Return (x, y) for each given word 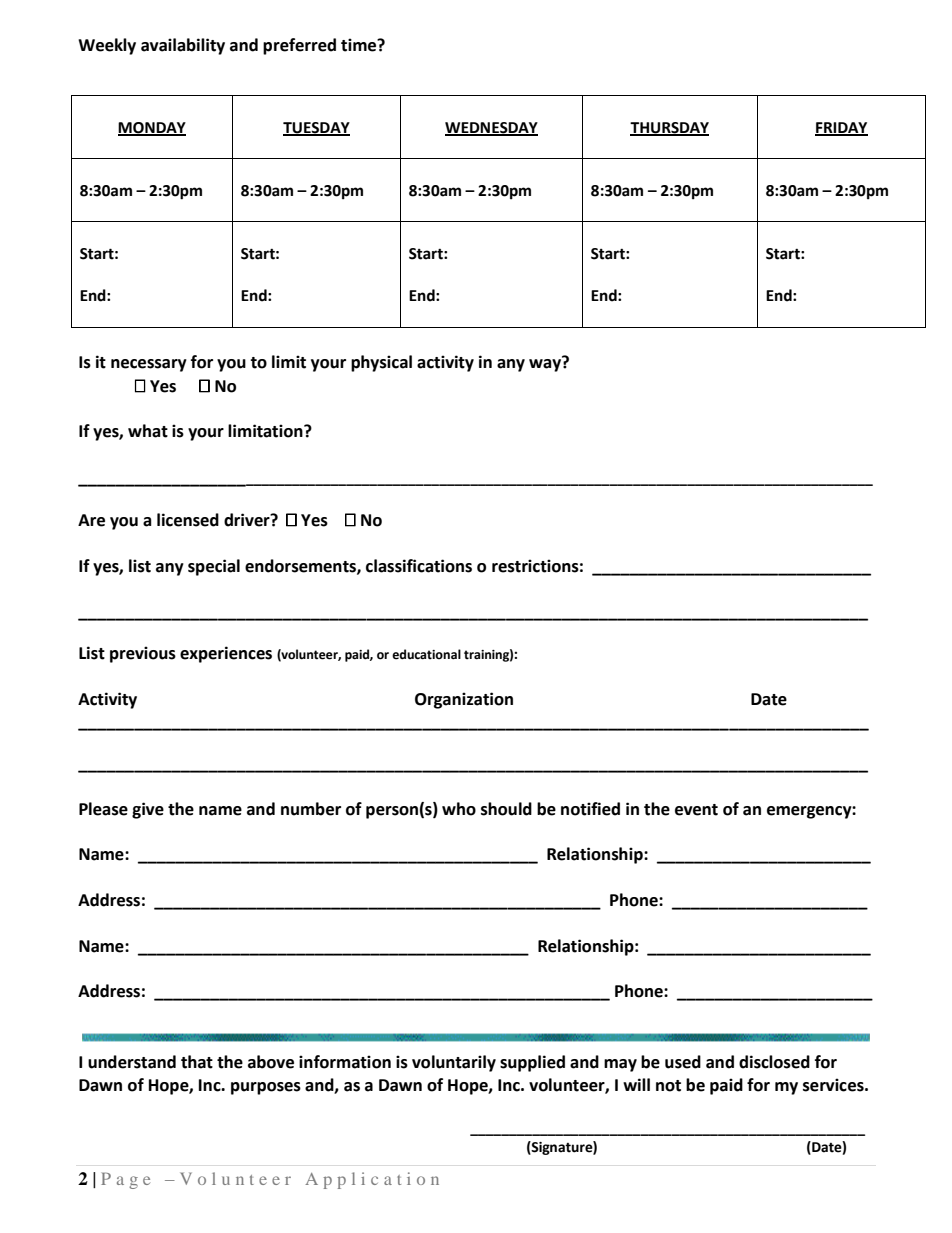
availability (183, 46)
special (214, 567)
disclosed (774, 1062)
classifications (419, 566)
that (197, 1062)
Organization (464, 700)
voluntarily (454, 1063)
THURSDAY (669, 128)
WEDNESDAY (491, 128)
